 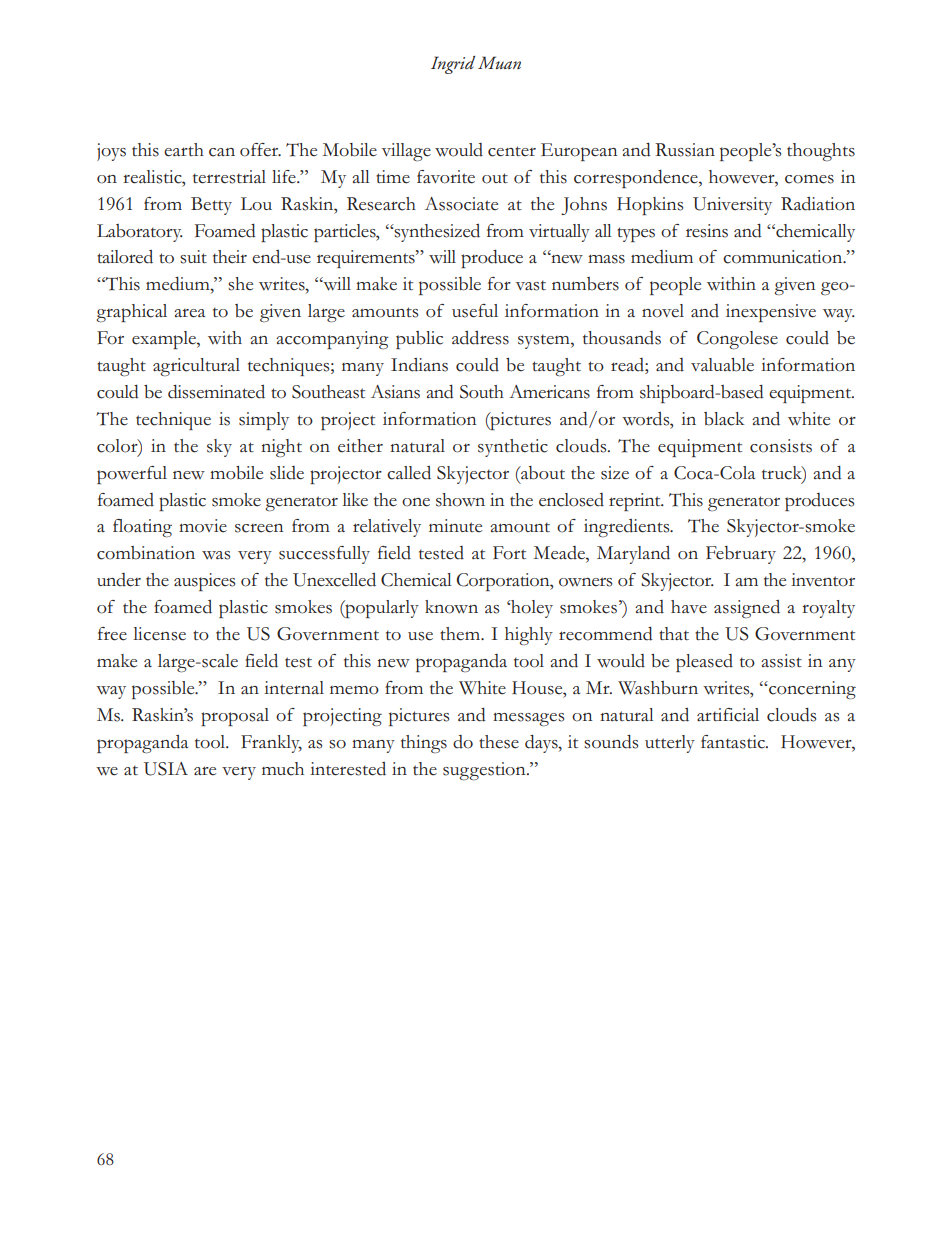 What do you see at coordinates (685, 150) in the screenshot?
I see `Russian` at bounding box center [685, 150].
